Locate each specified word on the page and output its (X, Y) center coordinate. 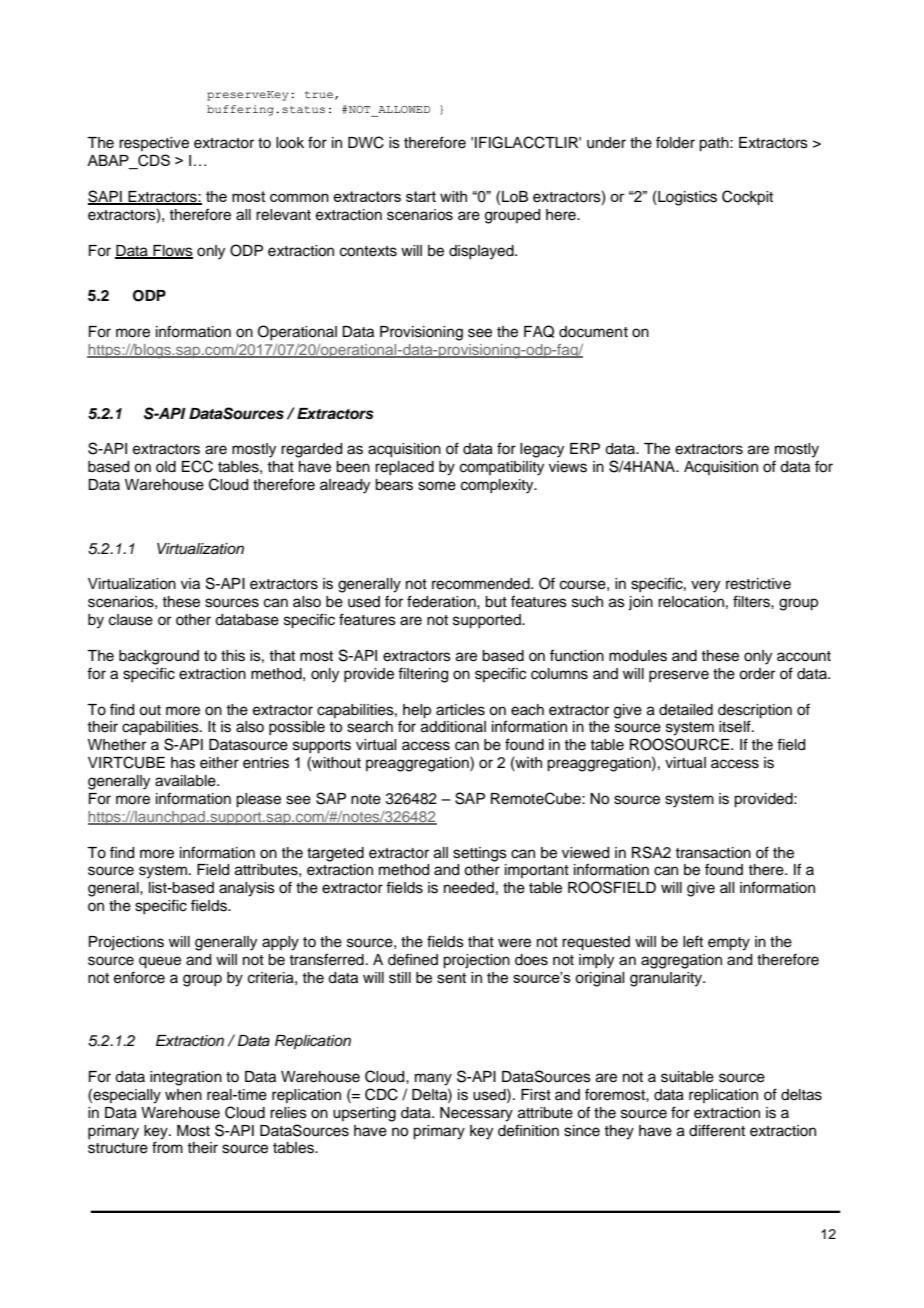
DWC (366, 142)
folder (675, 142)
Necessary (476, 1114)
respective (154, 144)
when (183, 1095)
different (717, 1130)
